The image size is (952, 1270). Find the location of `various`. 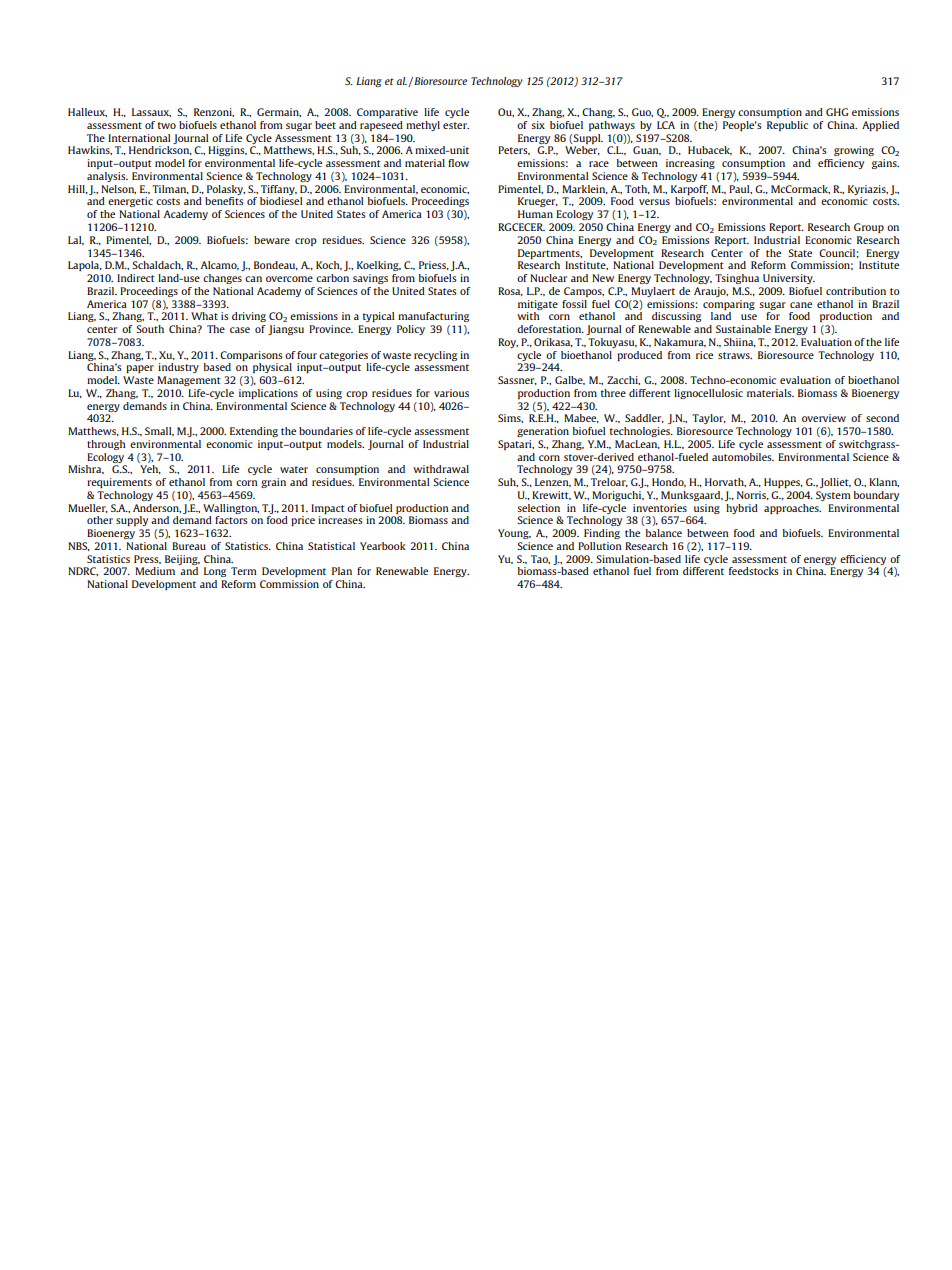

various is located at coordinates (451, 393).
